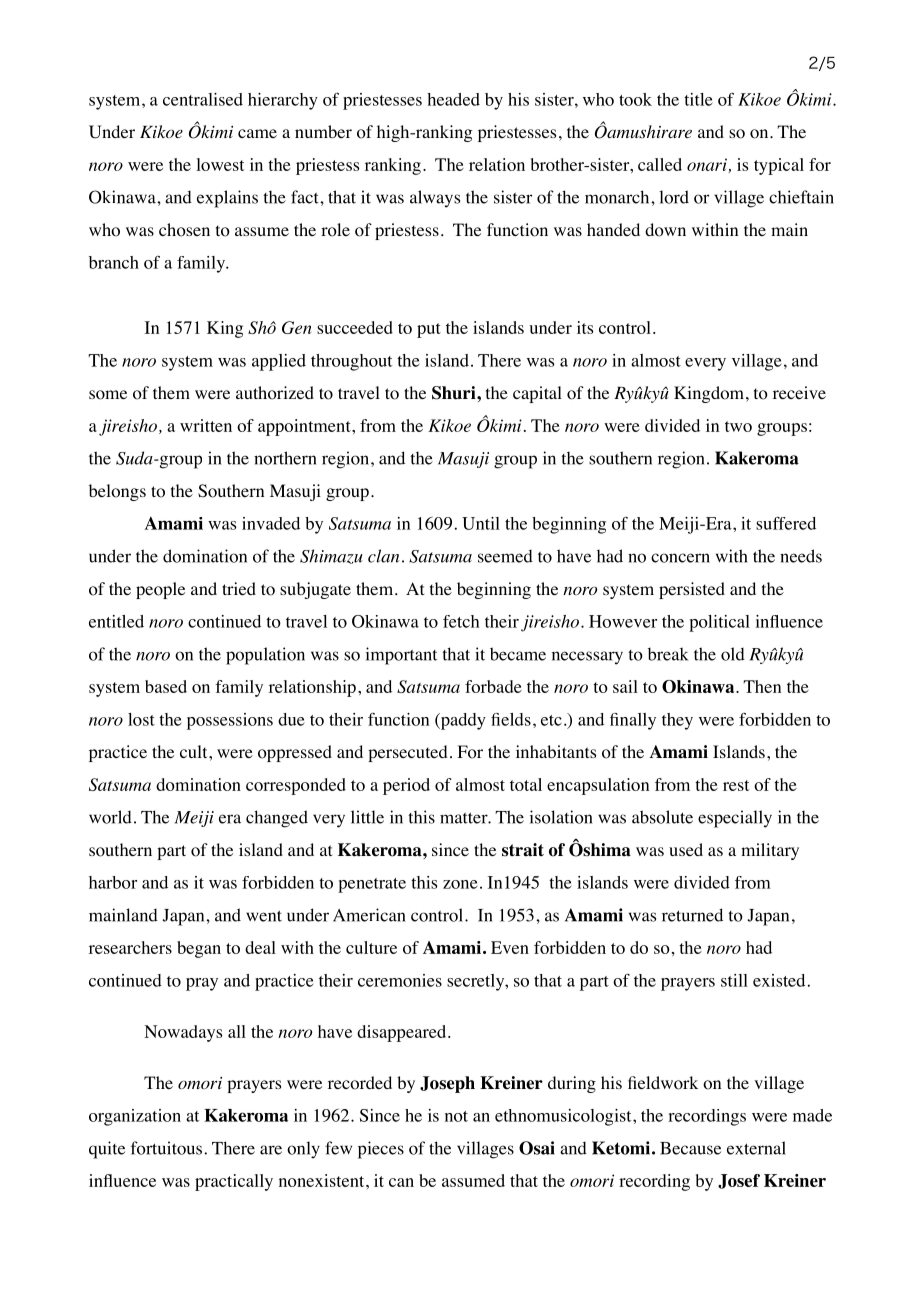 This image has width=924, height=1308. I want to click on typical, so click(779, 166).
